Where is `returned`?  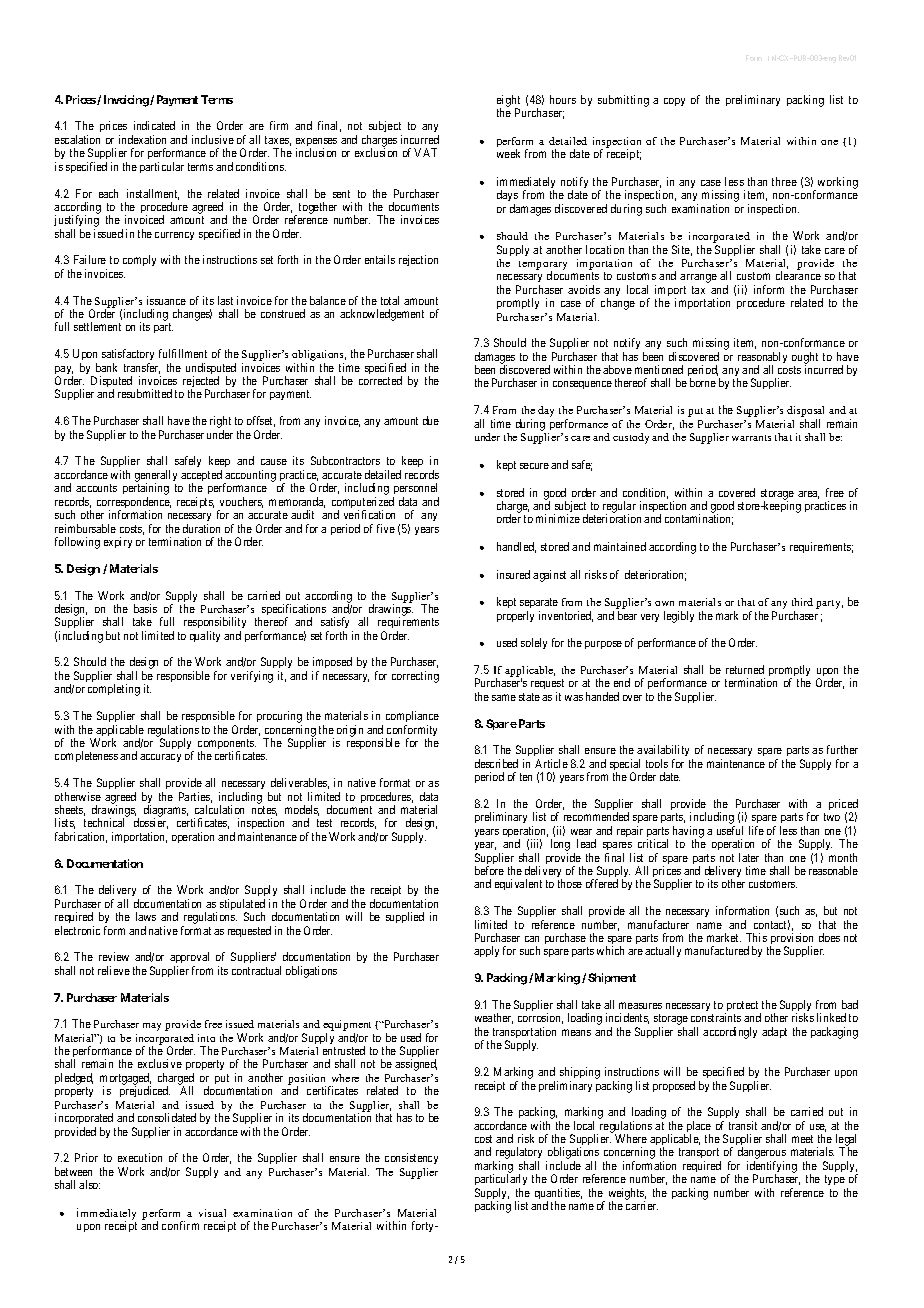 returned is located at coordinates (745, 669).
